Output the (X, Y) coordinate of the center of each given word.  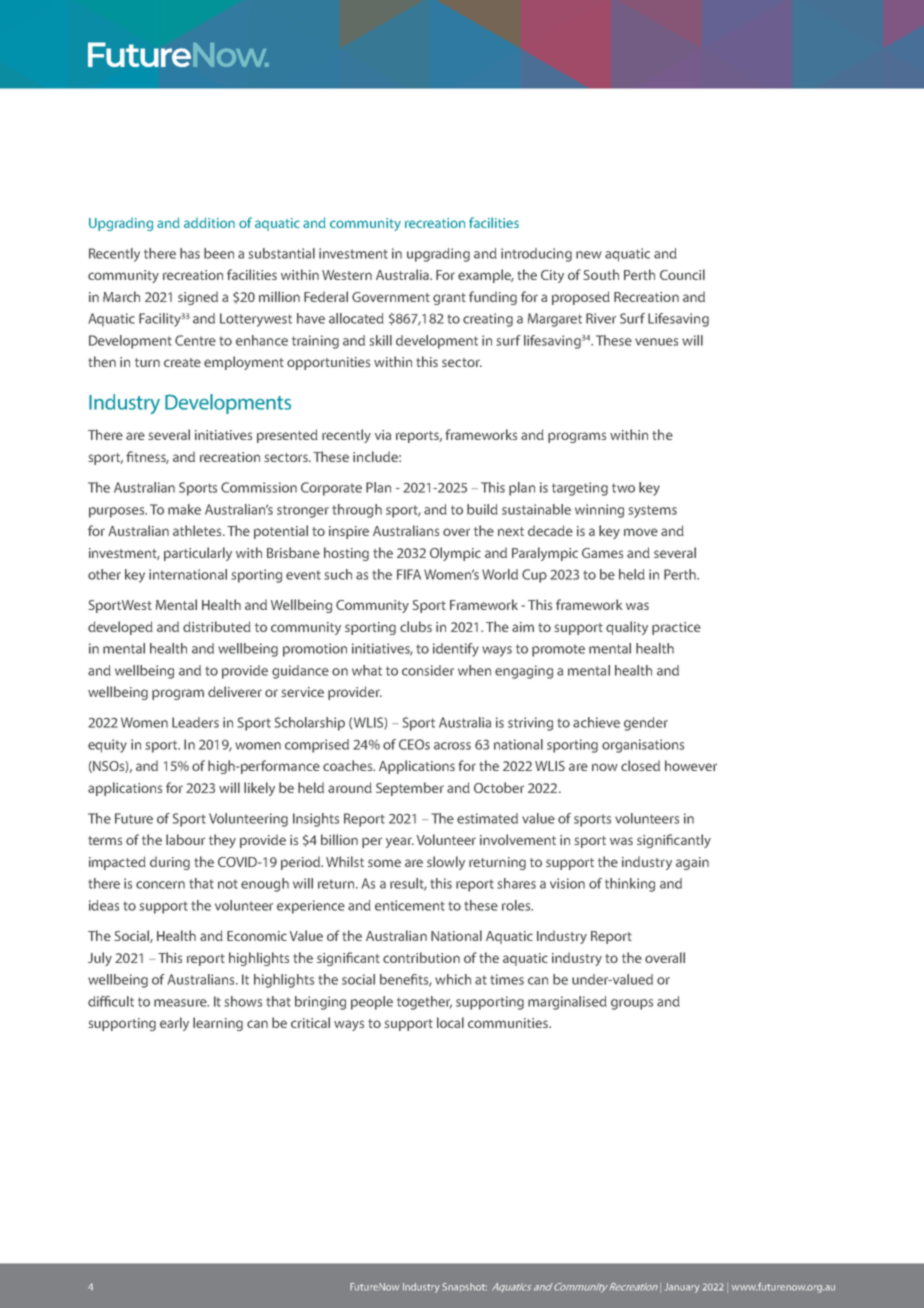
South (601, 274)
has (190, 253)
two (623, 488)
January (682, 1288)
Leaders (195, 722)
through (357, 511)
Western (347, 275)
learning (218, 1024)
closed (640, 765)
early (174, 1024)
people (372, 1003)
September (410, 789)
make (184, 509)
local (450, 1022)
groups (632, 1004)
